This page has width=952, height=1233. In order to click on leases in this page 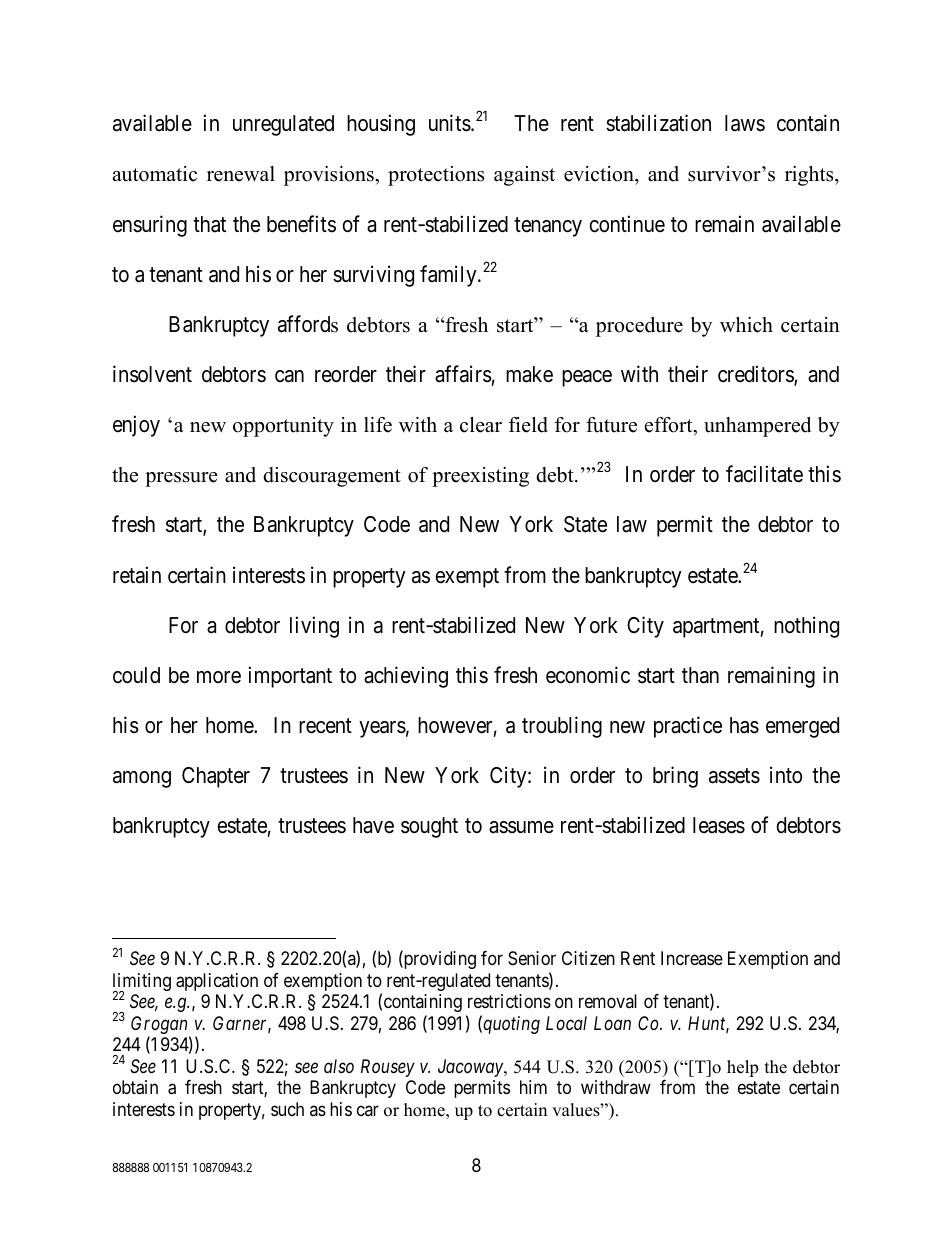, I will do `click(719, 825)`.
